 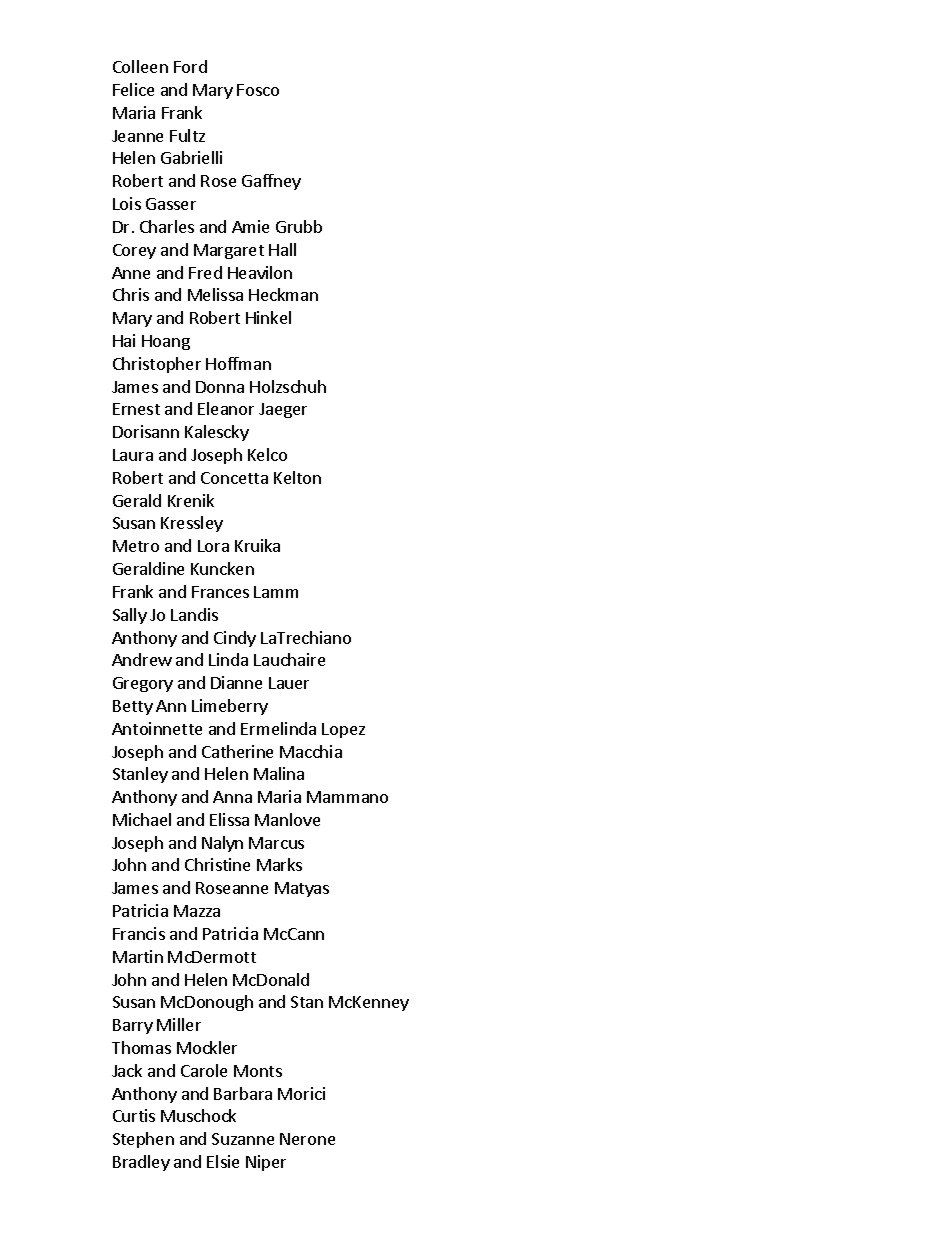 What do you see at coordinates (142, 819) in the screenshot?
I see `Michael` at bounding box center [142, 819].
